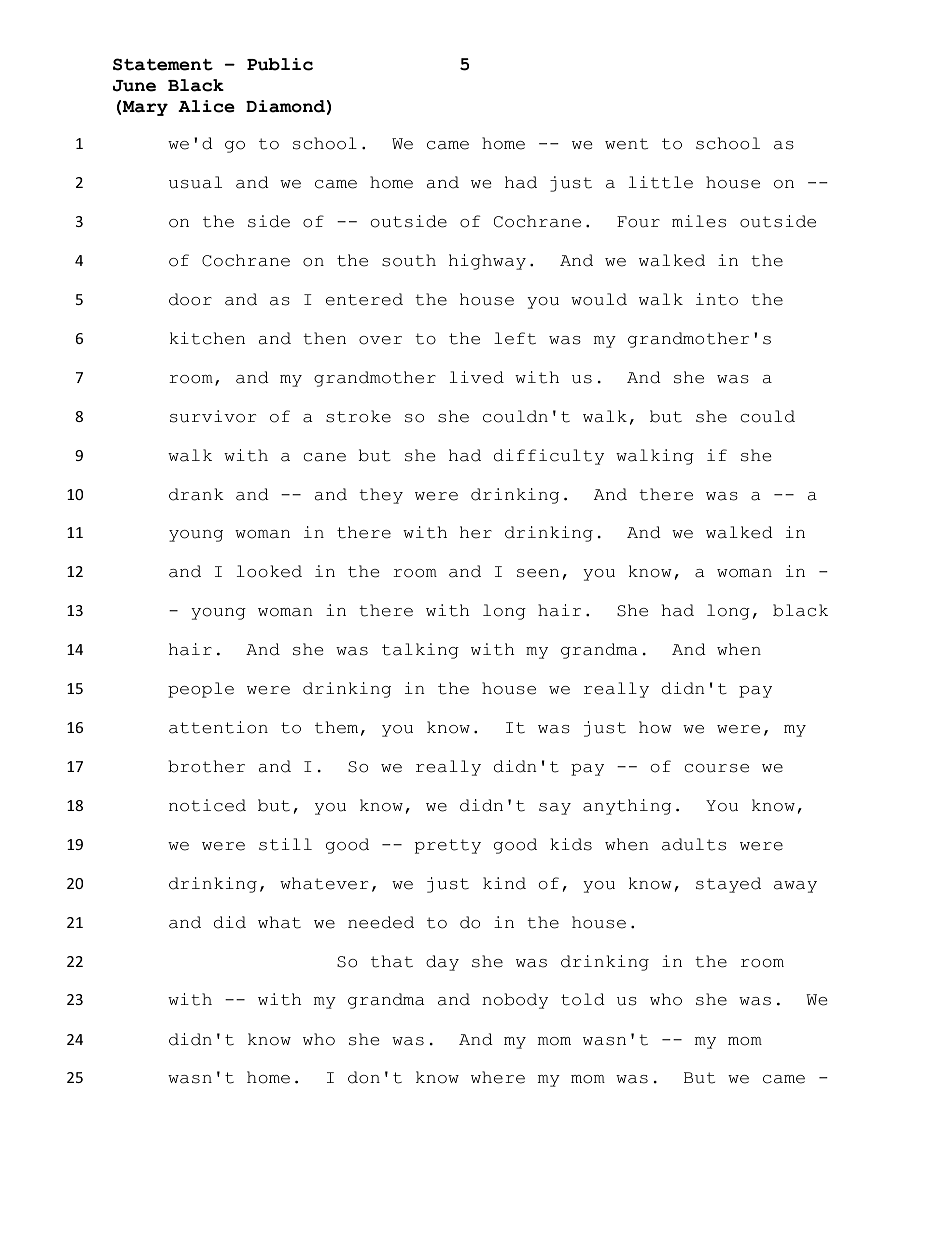 The width and height of the document is (952, 1233). Describe the element at coordinates (207, 338) in the document. I see `kitchen` at that location.
